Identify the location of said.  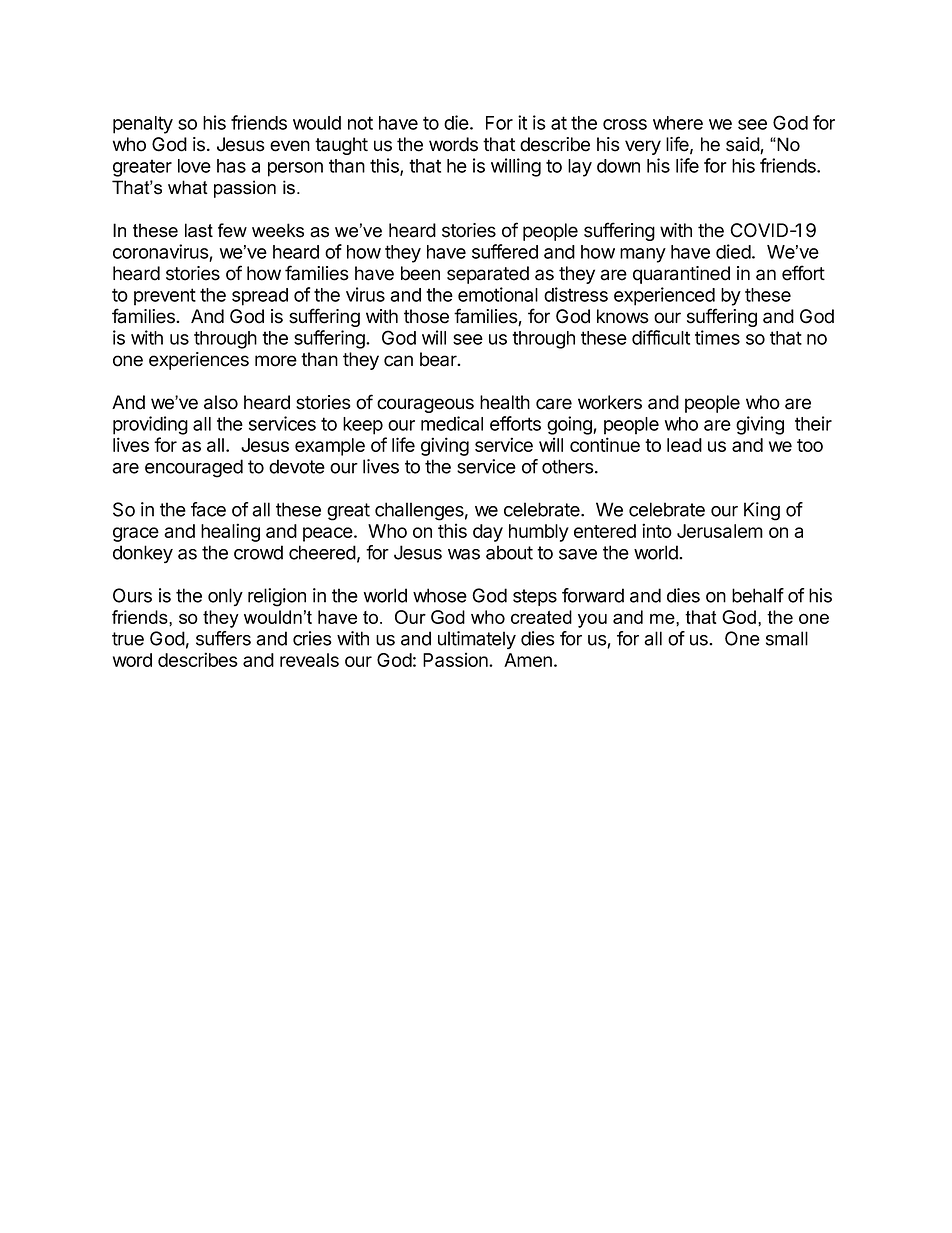
(743, 145).
